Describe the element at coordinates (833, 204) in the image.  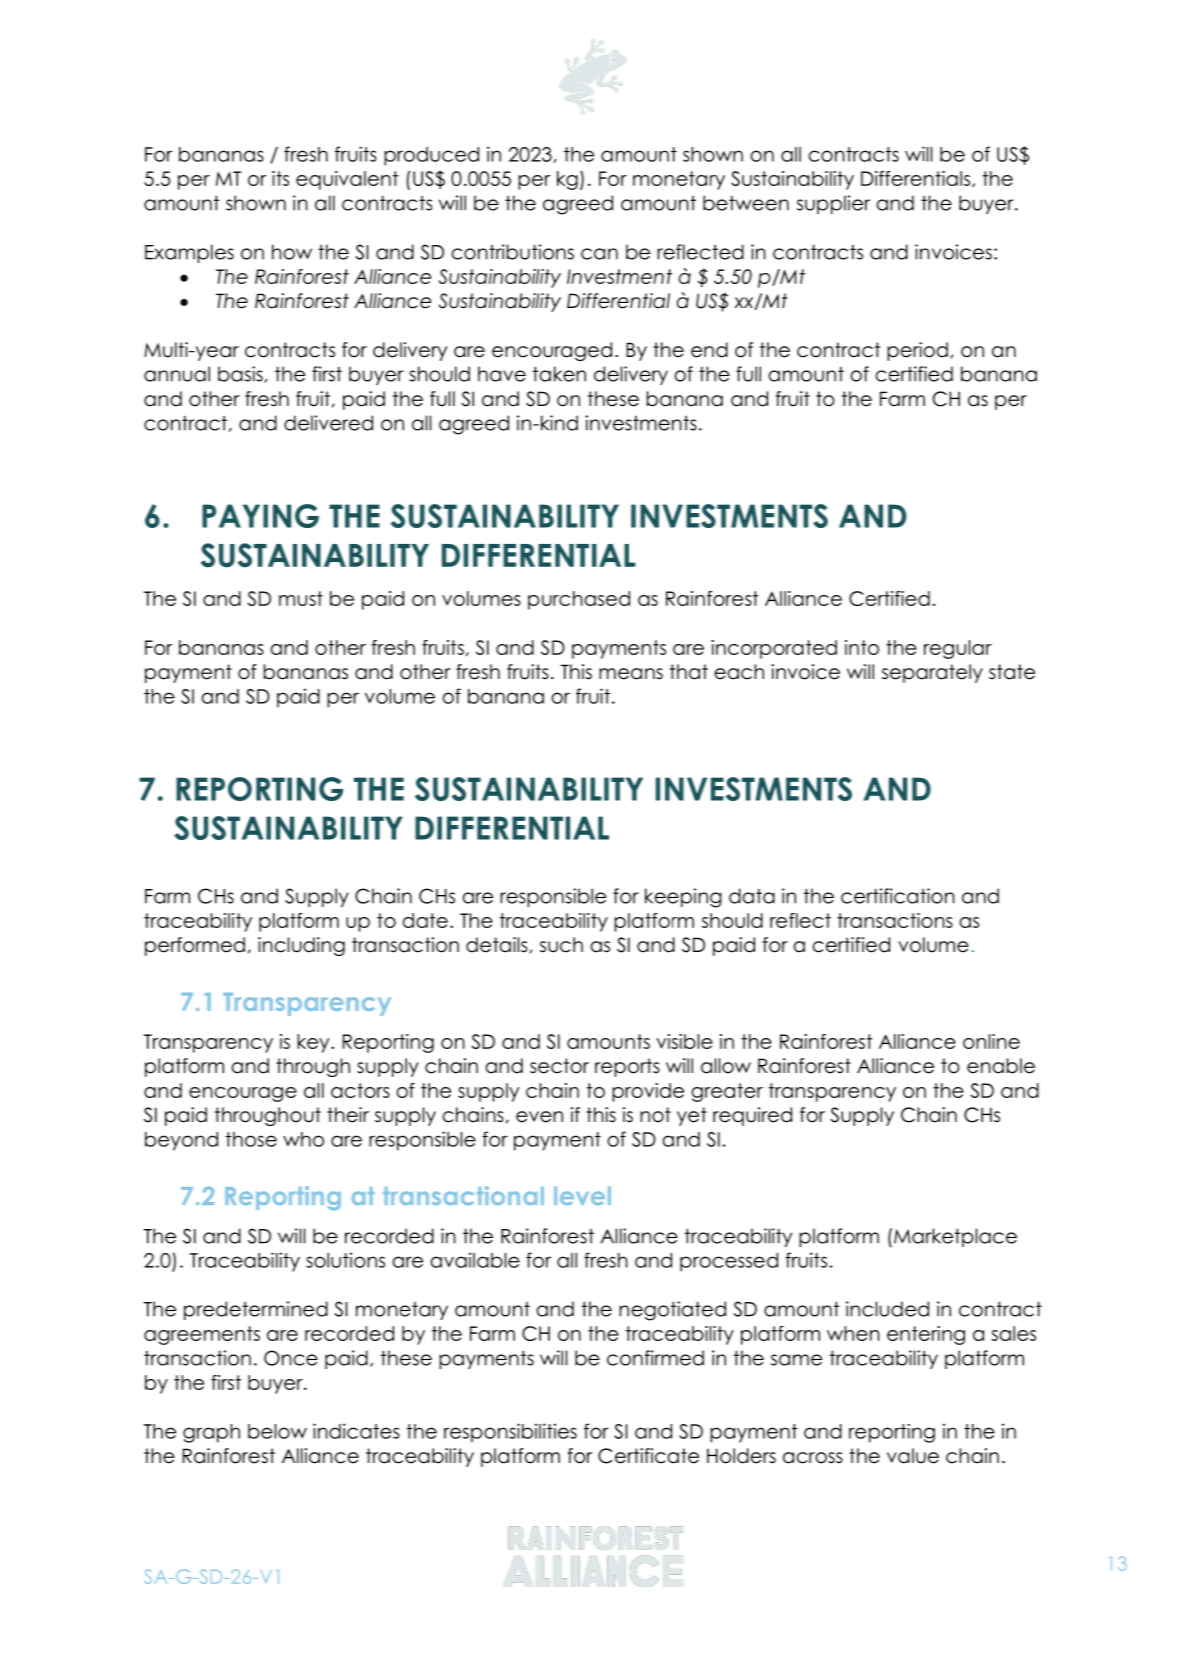
I see `supplier` at that location.
